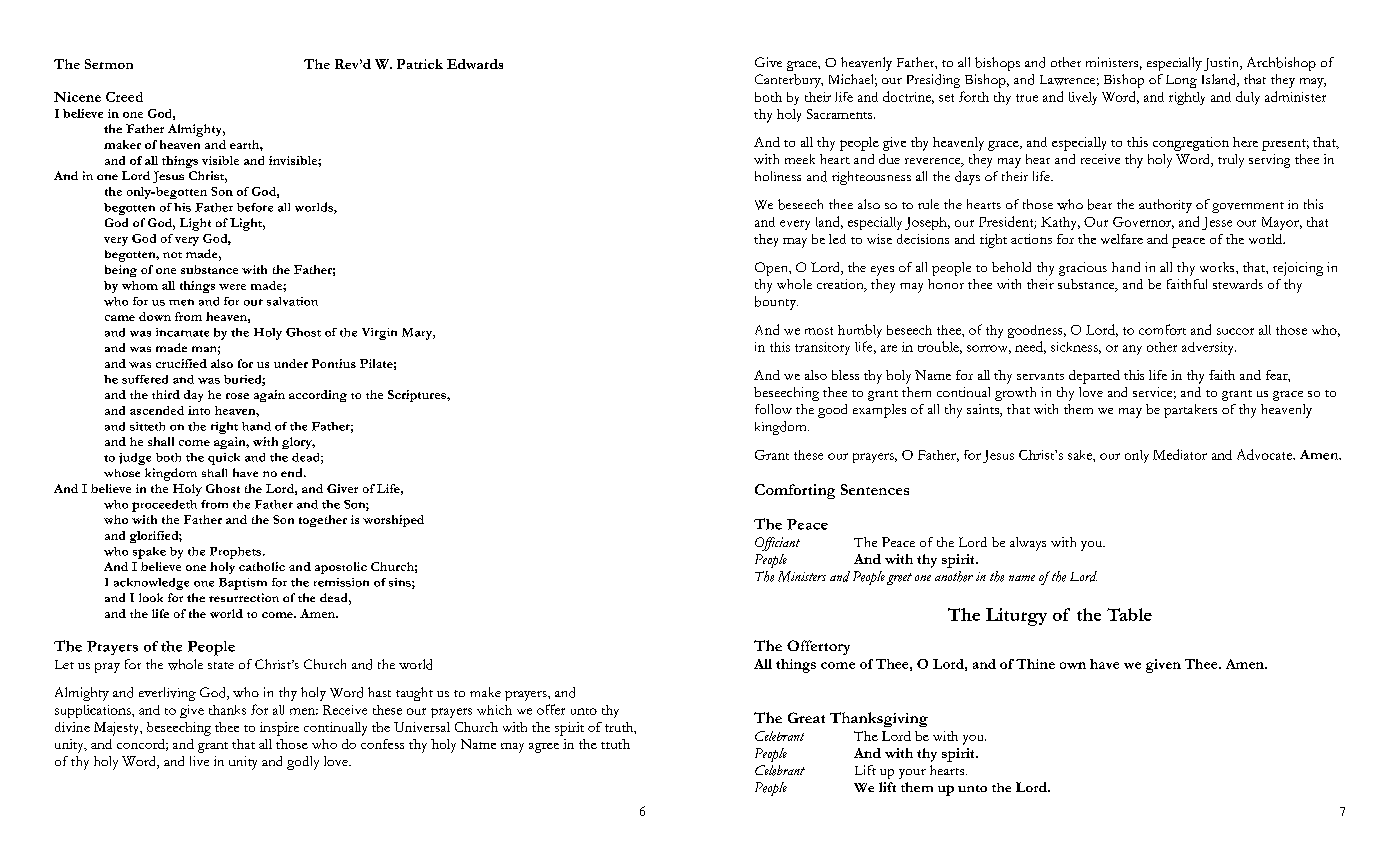 The width and height of the page is (1400, 850). What do you see at coordinates (1181, 81) in the page?
I see `Long` at bounding box center [1181, 81].
